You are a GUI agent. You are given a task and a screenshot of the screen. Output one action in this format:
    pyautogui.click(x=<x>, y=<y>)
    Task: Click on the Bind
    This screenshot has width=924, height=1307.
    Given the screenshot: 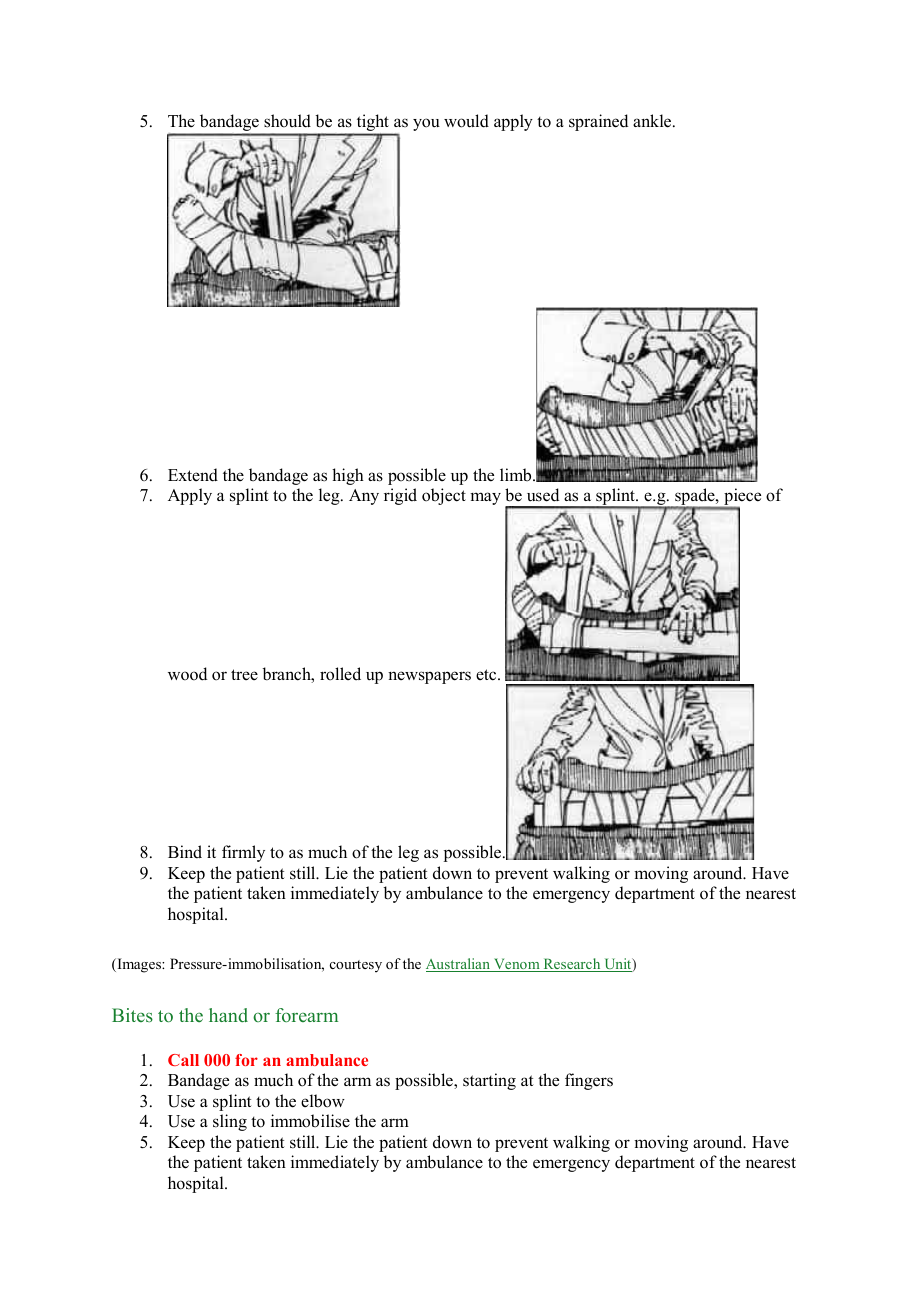 What is the action you would take?
    pyautogui.click(x=185, y=852)
